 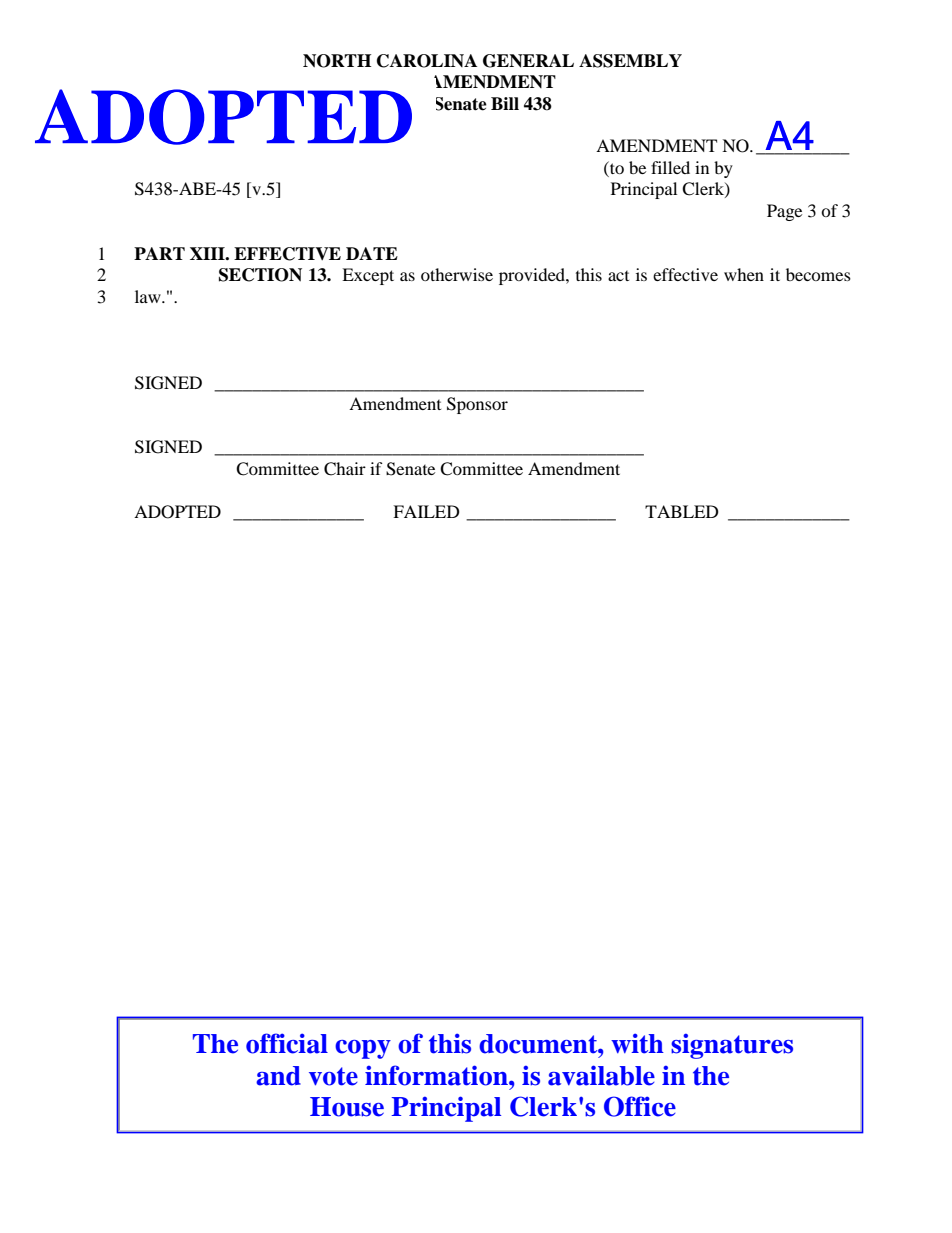 I want to click on Bill, so click(x=505, y=103).
